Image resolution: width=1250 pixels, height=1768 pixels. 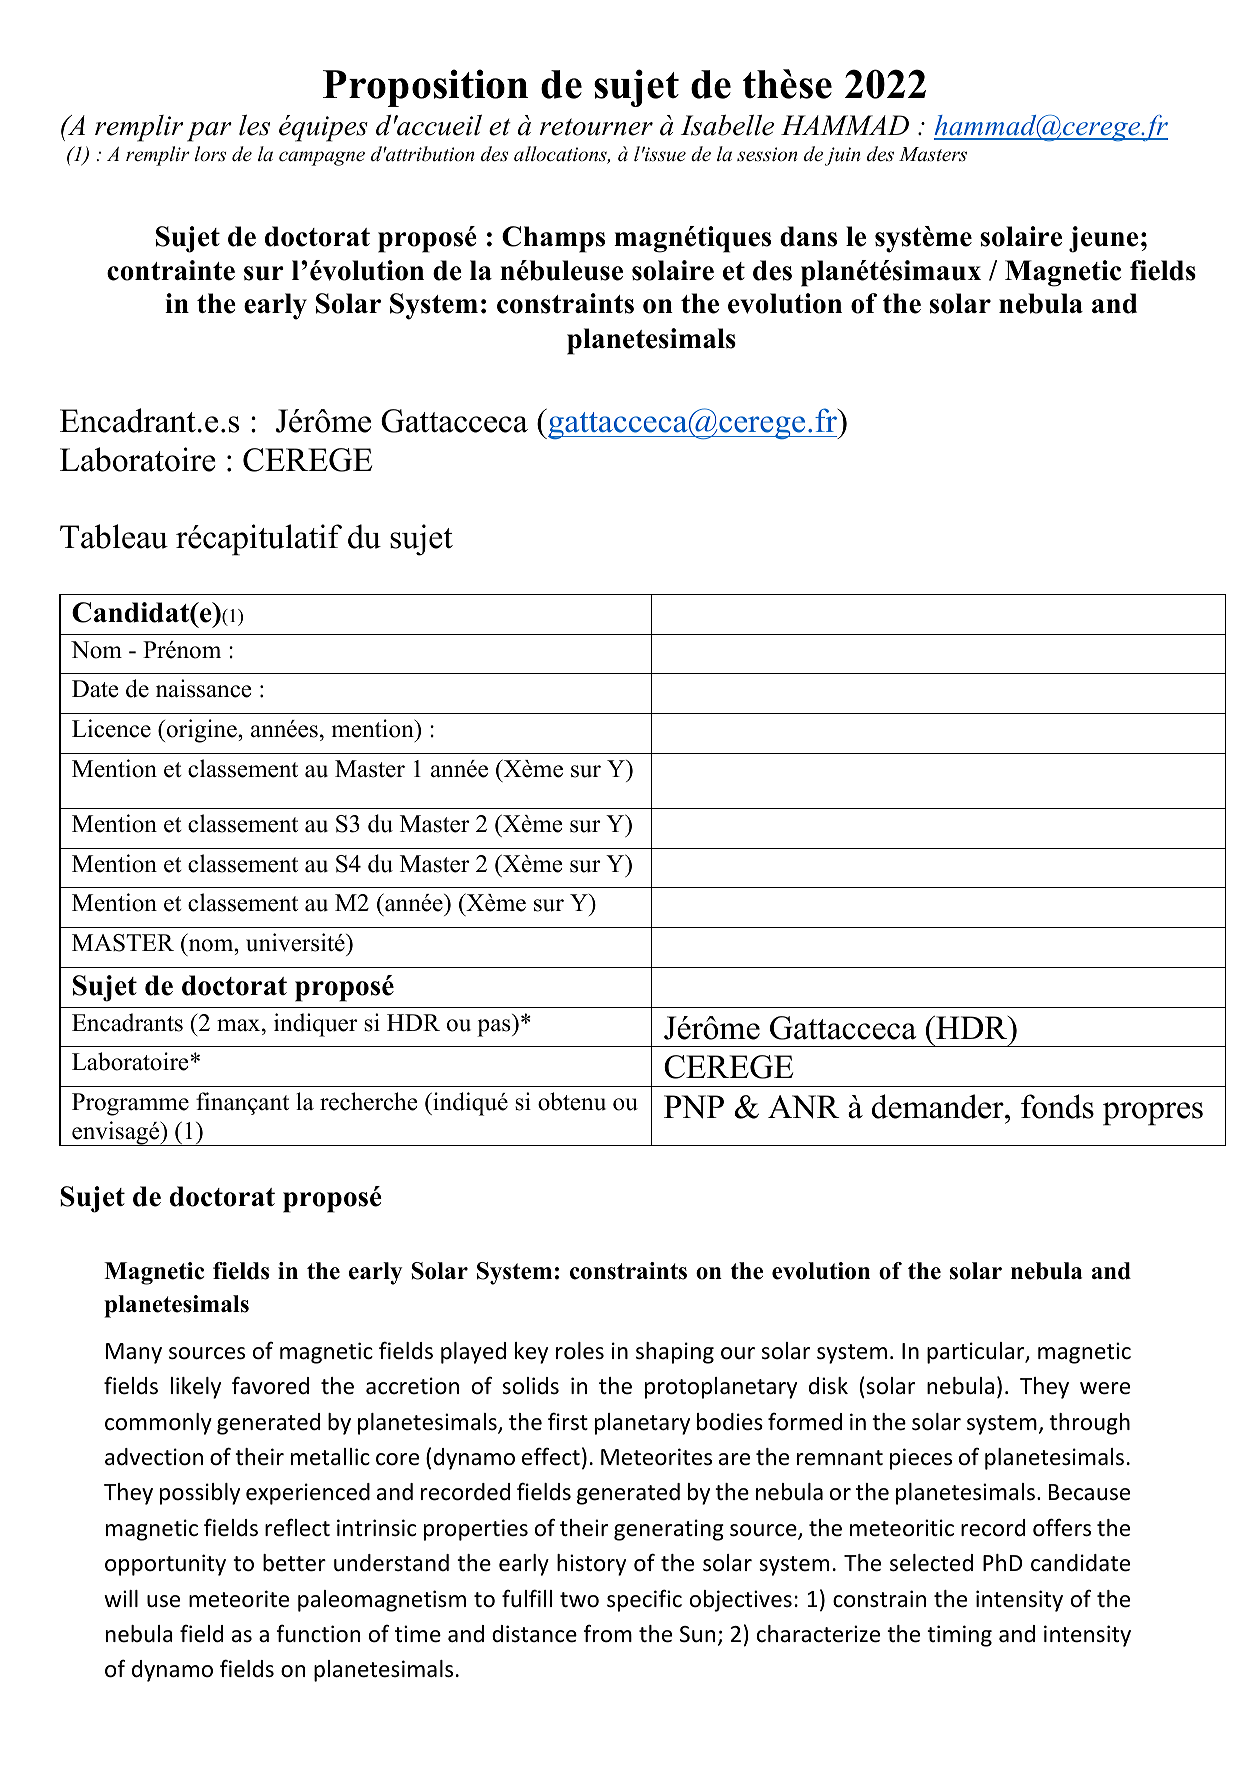 I want to click on pas, so click(x=495, y=1028).
